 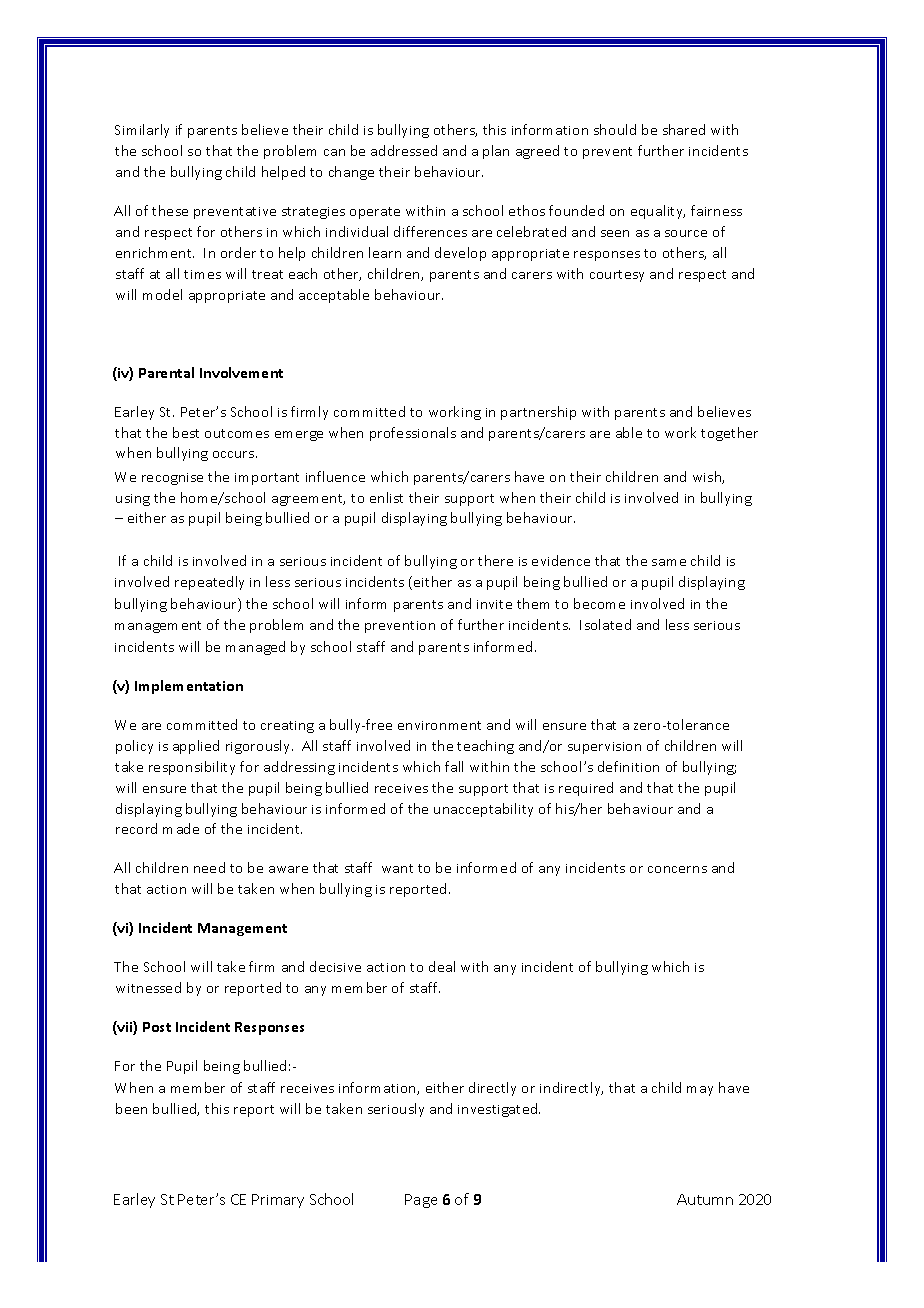 I want to click on Isolated, so click(x=605, y=624).
